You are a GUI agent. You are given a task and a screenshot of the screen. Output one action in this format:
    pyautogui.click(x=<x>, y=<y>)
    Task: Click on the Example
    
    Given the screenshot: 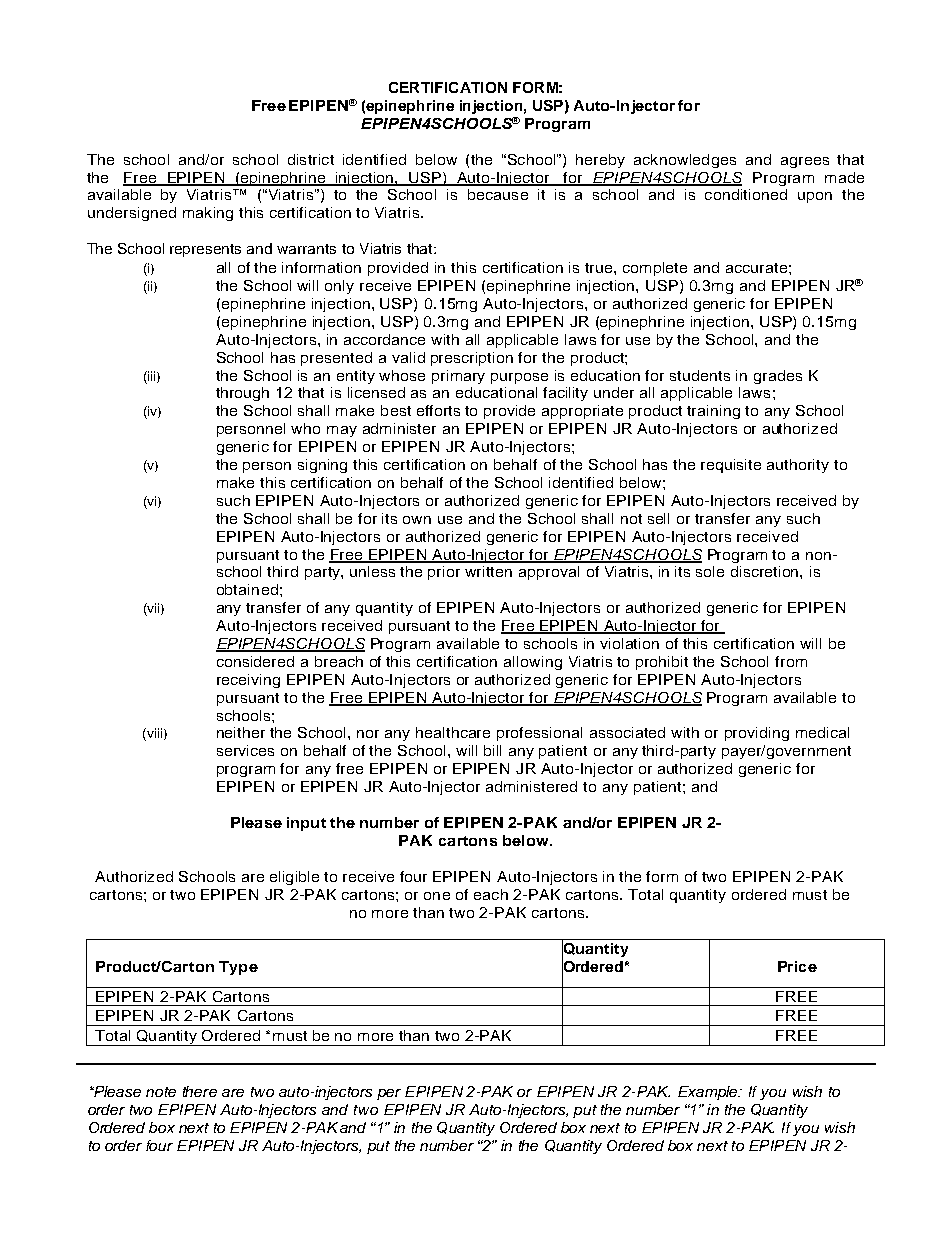 What is the action you would take?
    pyautogui.click(x=709, y=1093)
